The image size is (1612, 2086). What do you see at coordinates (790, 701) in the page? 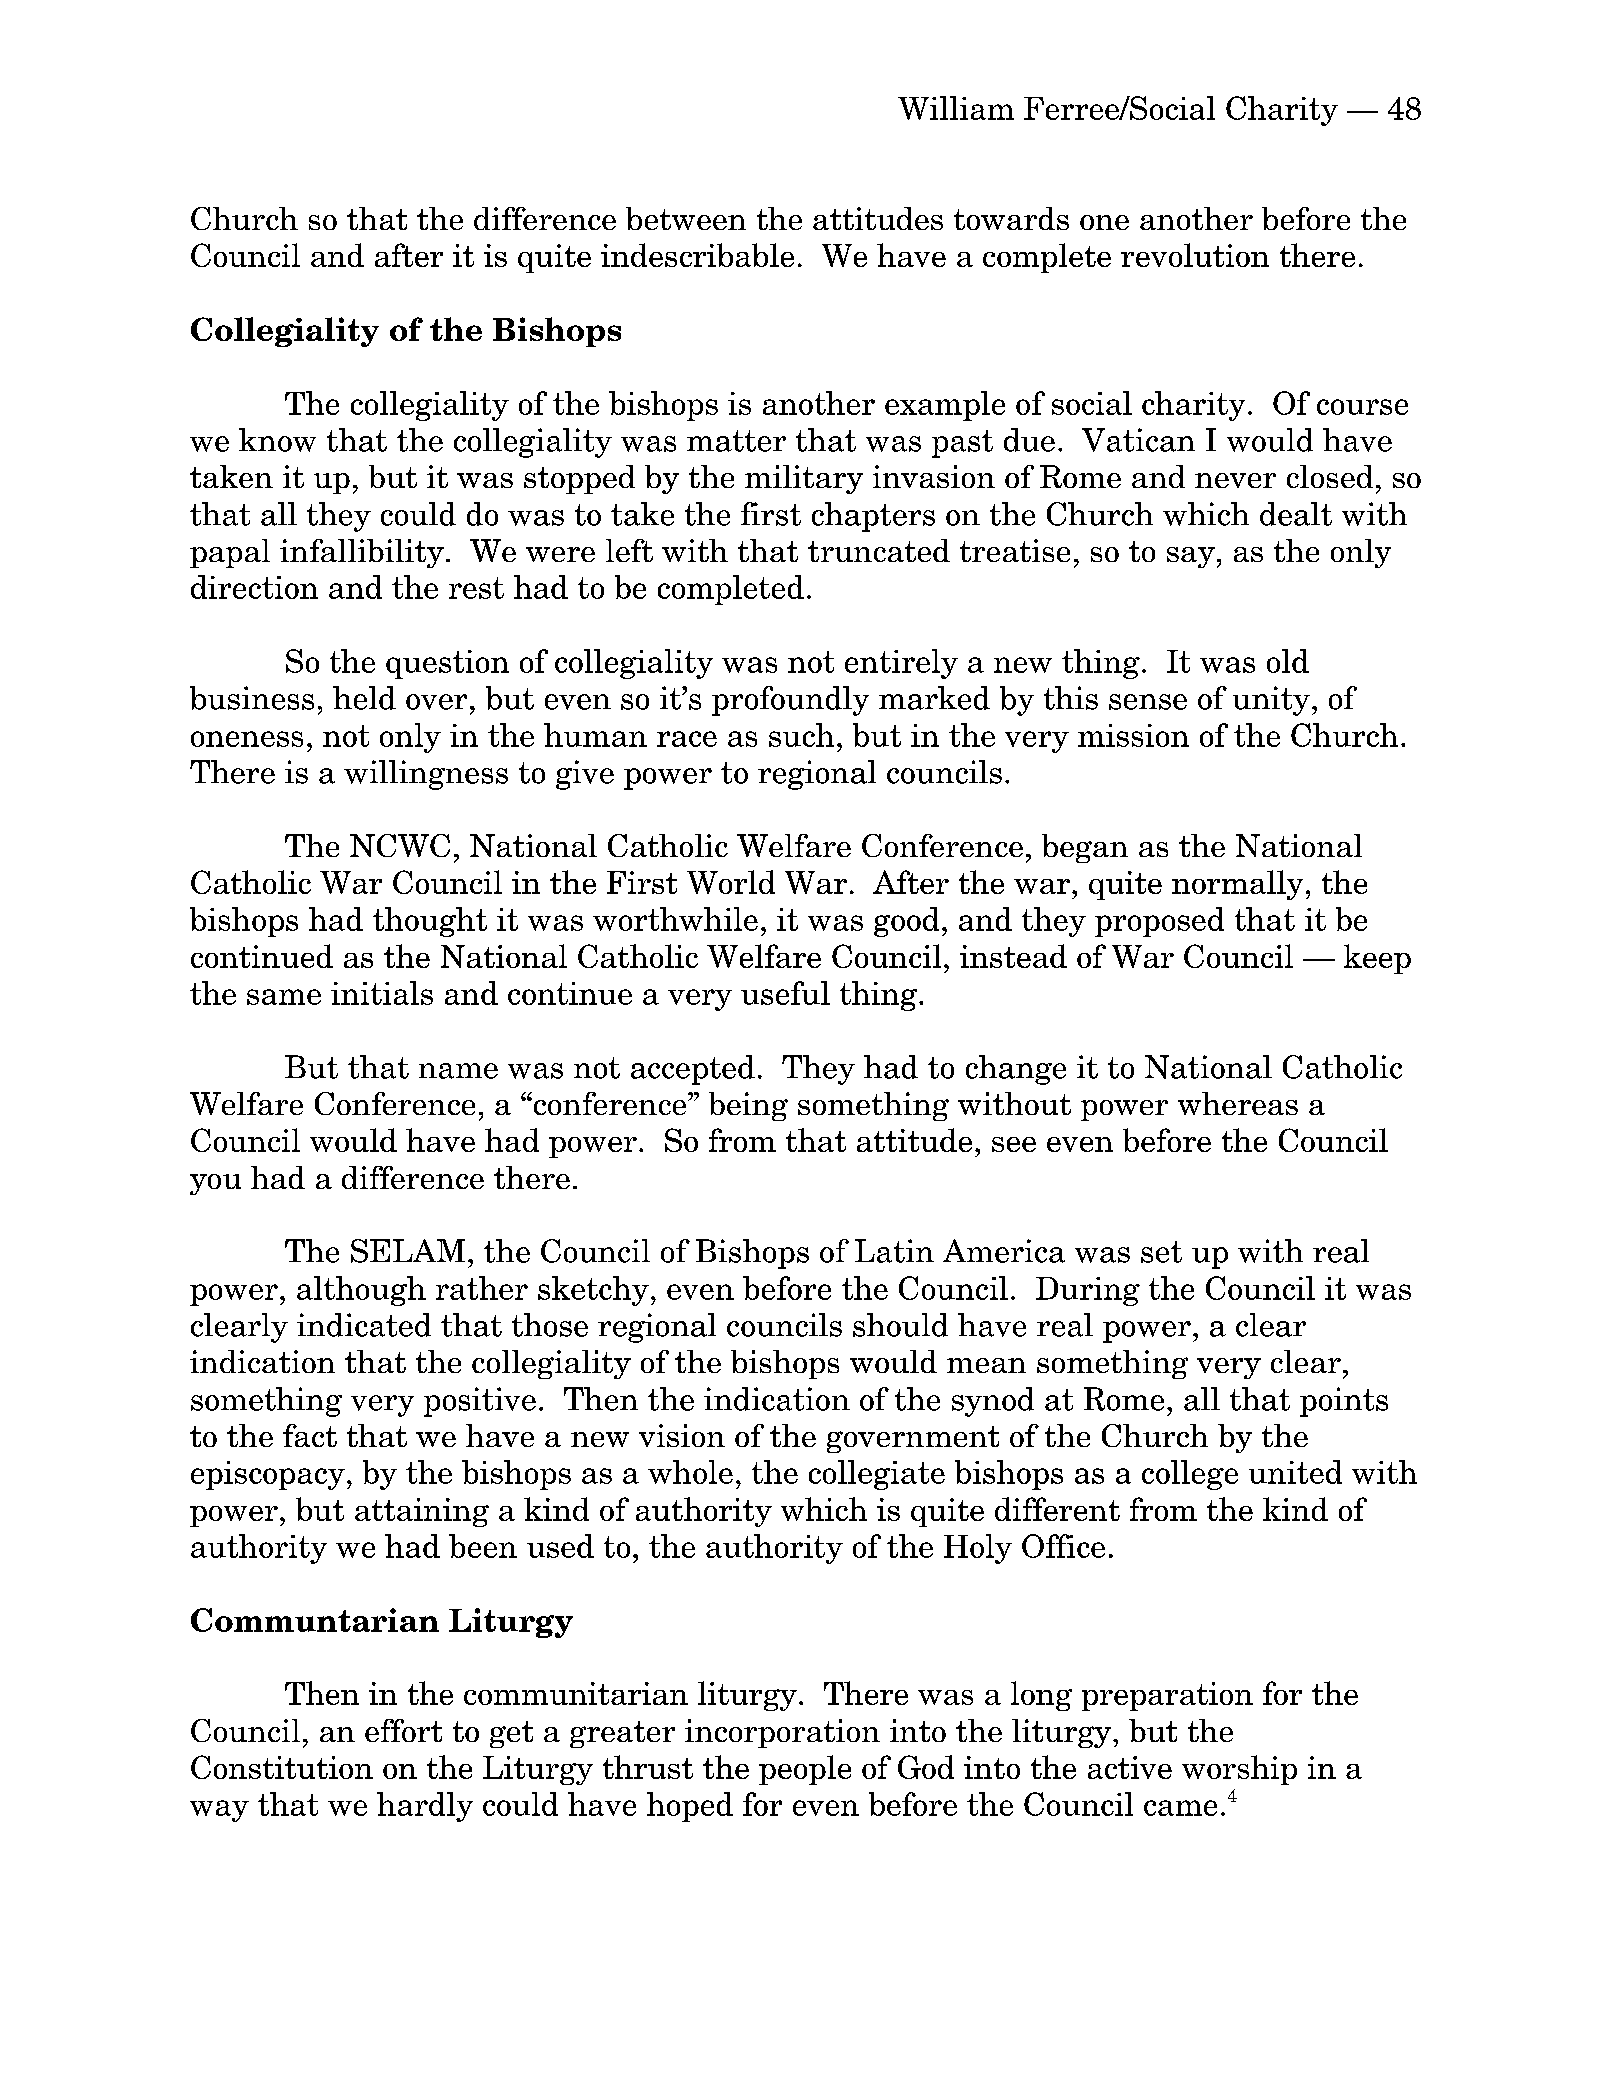
I see `profoundly` at bounding box center [790, 701].
